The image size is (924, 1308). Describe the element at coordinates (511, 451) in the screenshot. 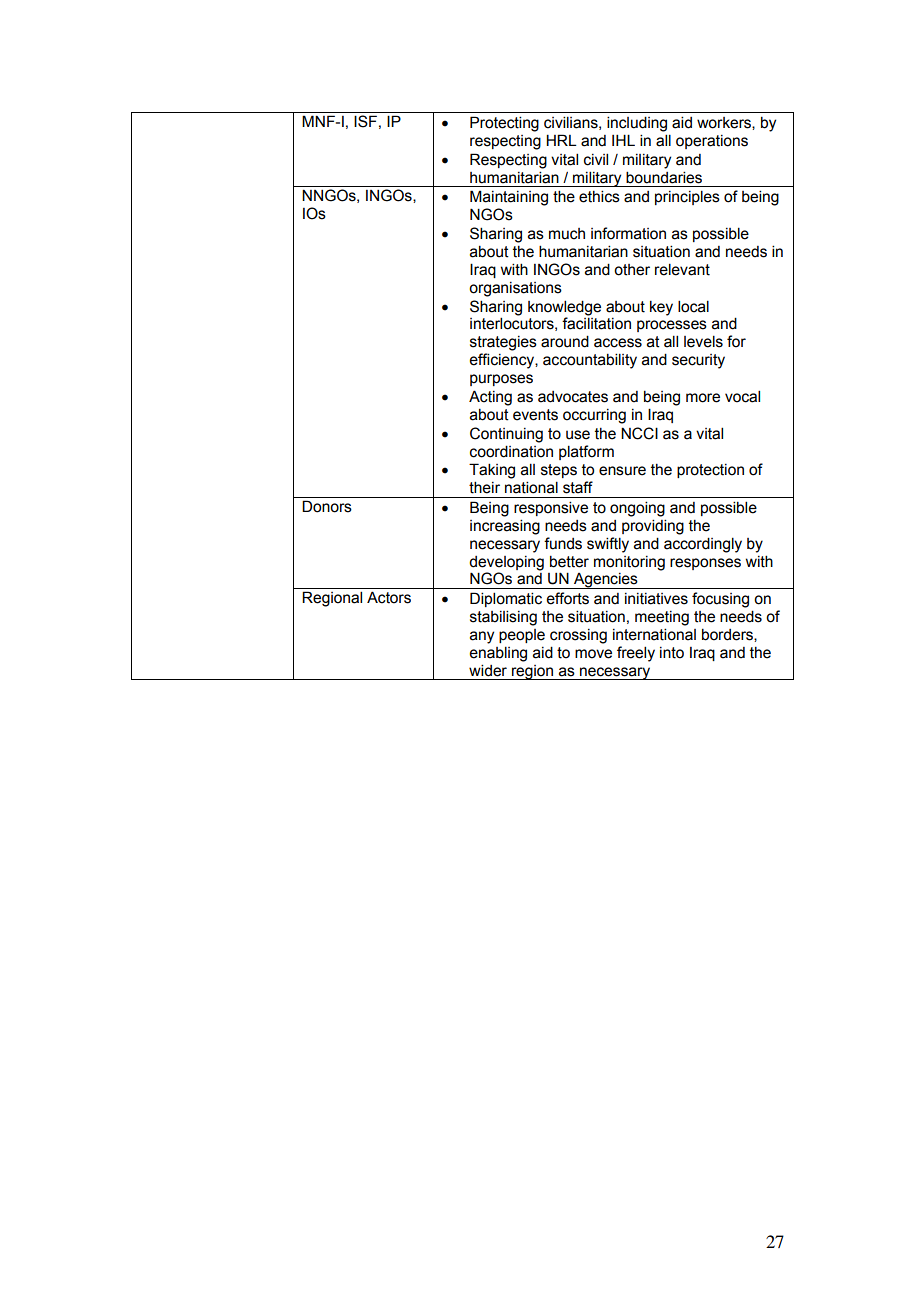

I see `coordination` at that location.
